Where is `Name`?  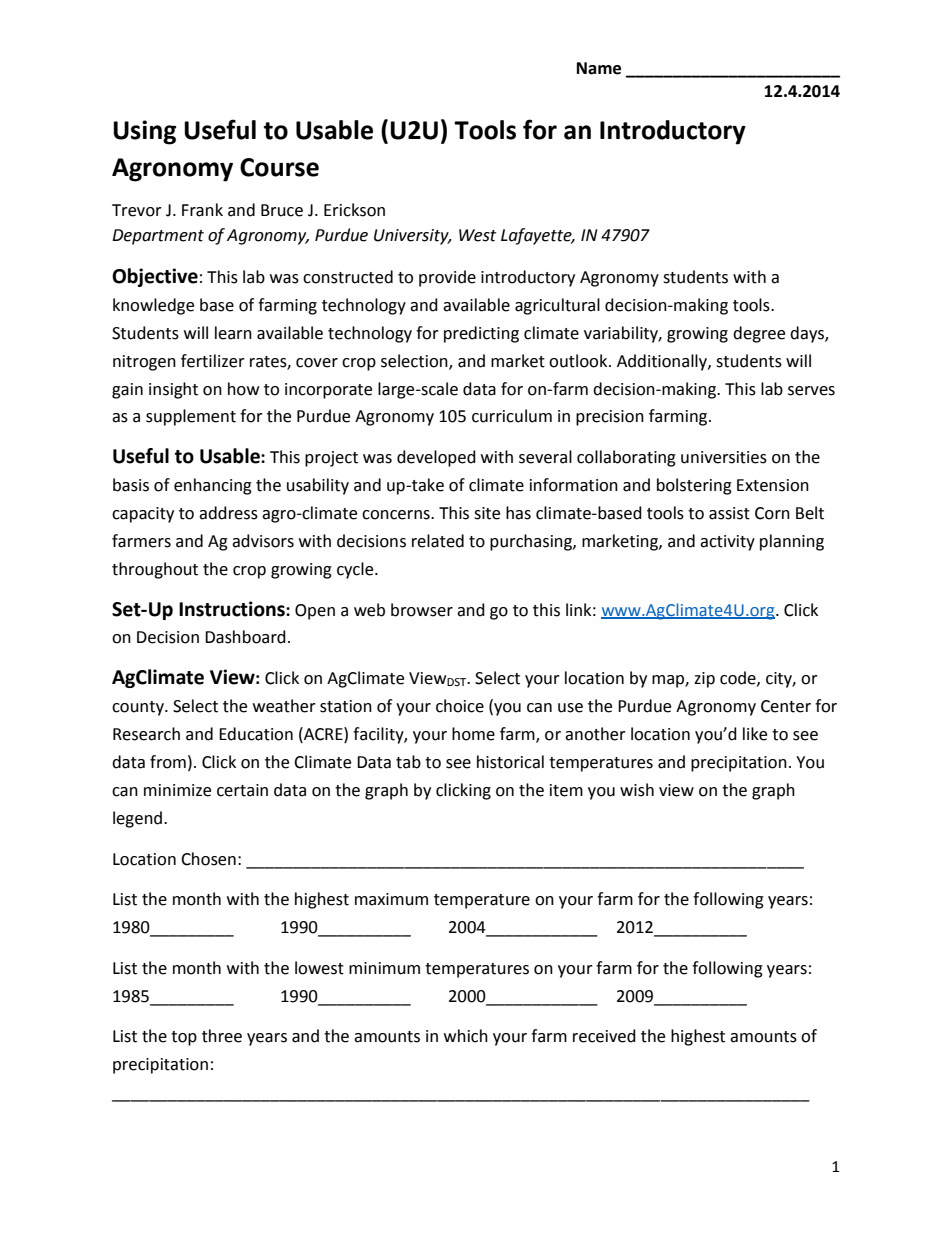 Name is located at coordinates (599, 68).
